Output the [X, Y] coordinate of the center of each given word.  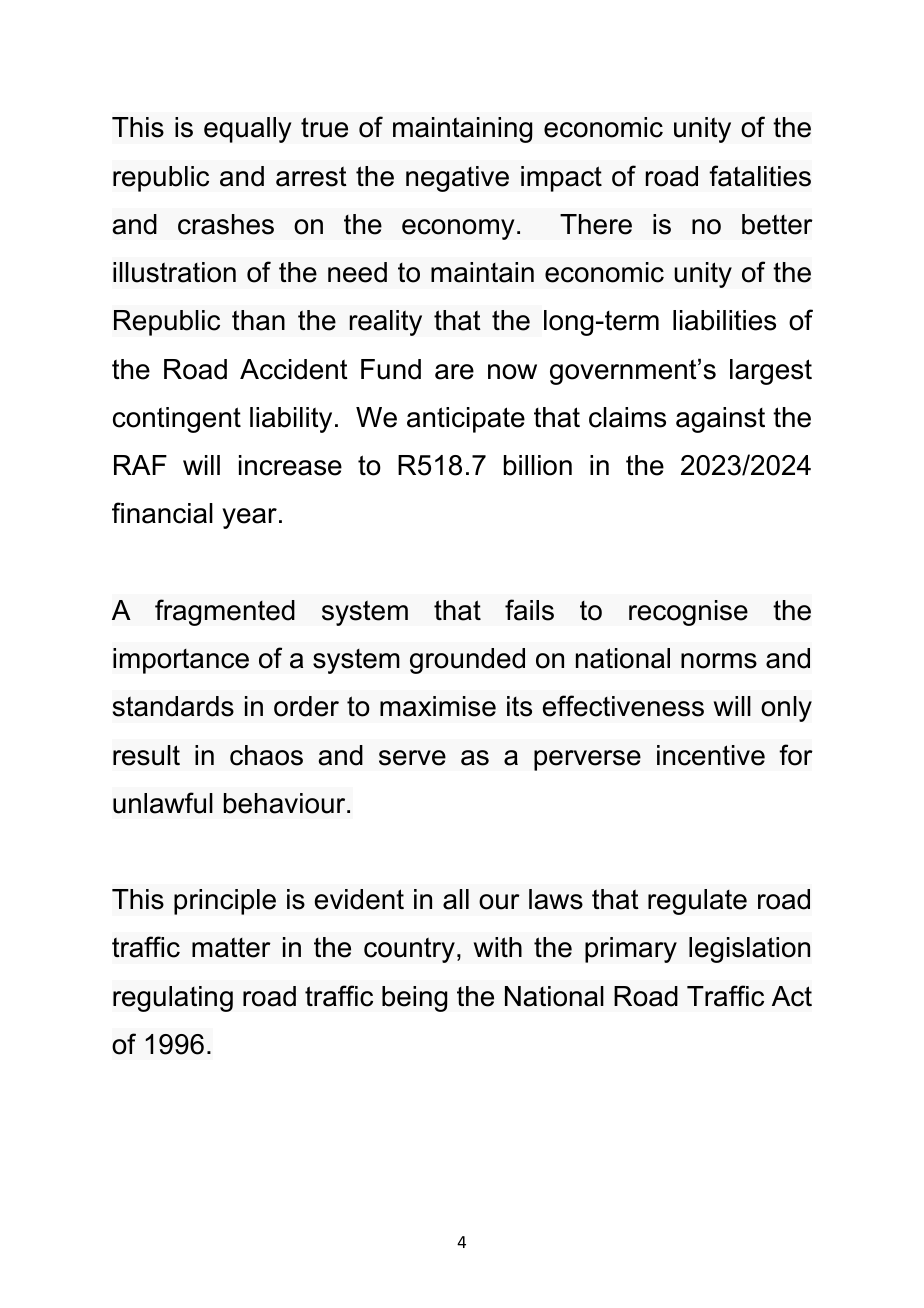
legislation [749, 950]
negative [457, 179]
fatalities [760, 176]
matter [231, 947]
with [498, 947]
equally [248, 130]
